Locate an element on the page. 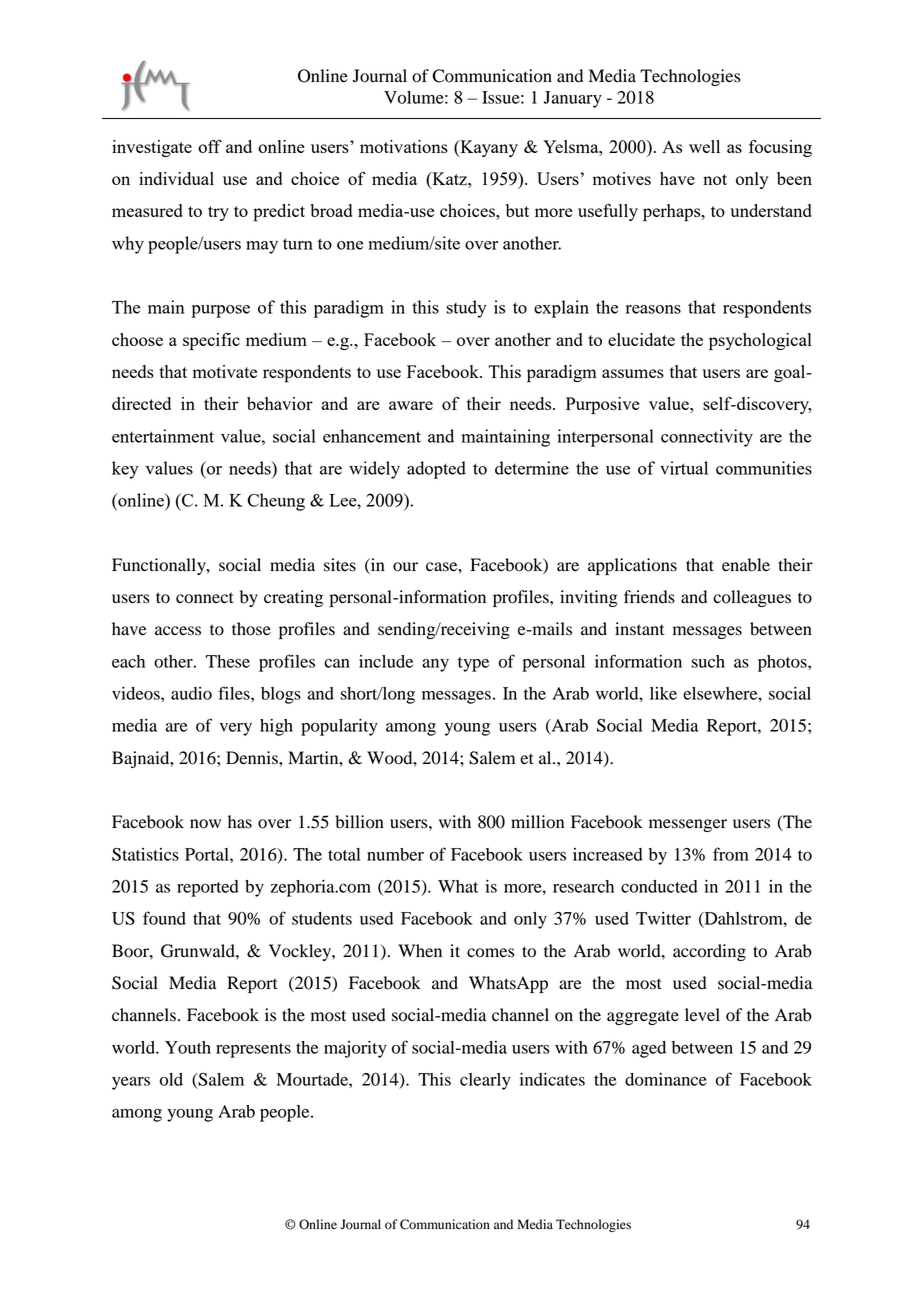  now is located at coordinates (205, 824).
